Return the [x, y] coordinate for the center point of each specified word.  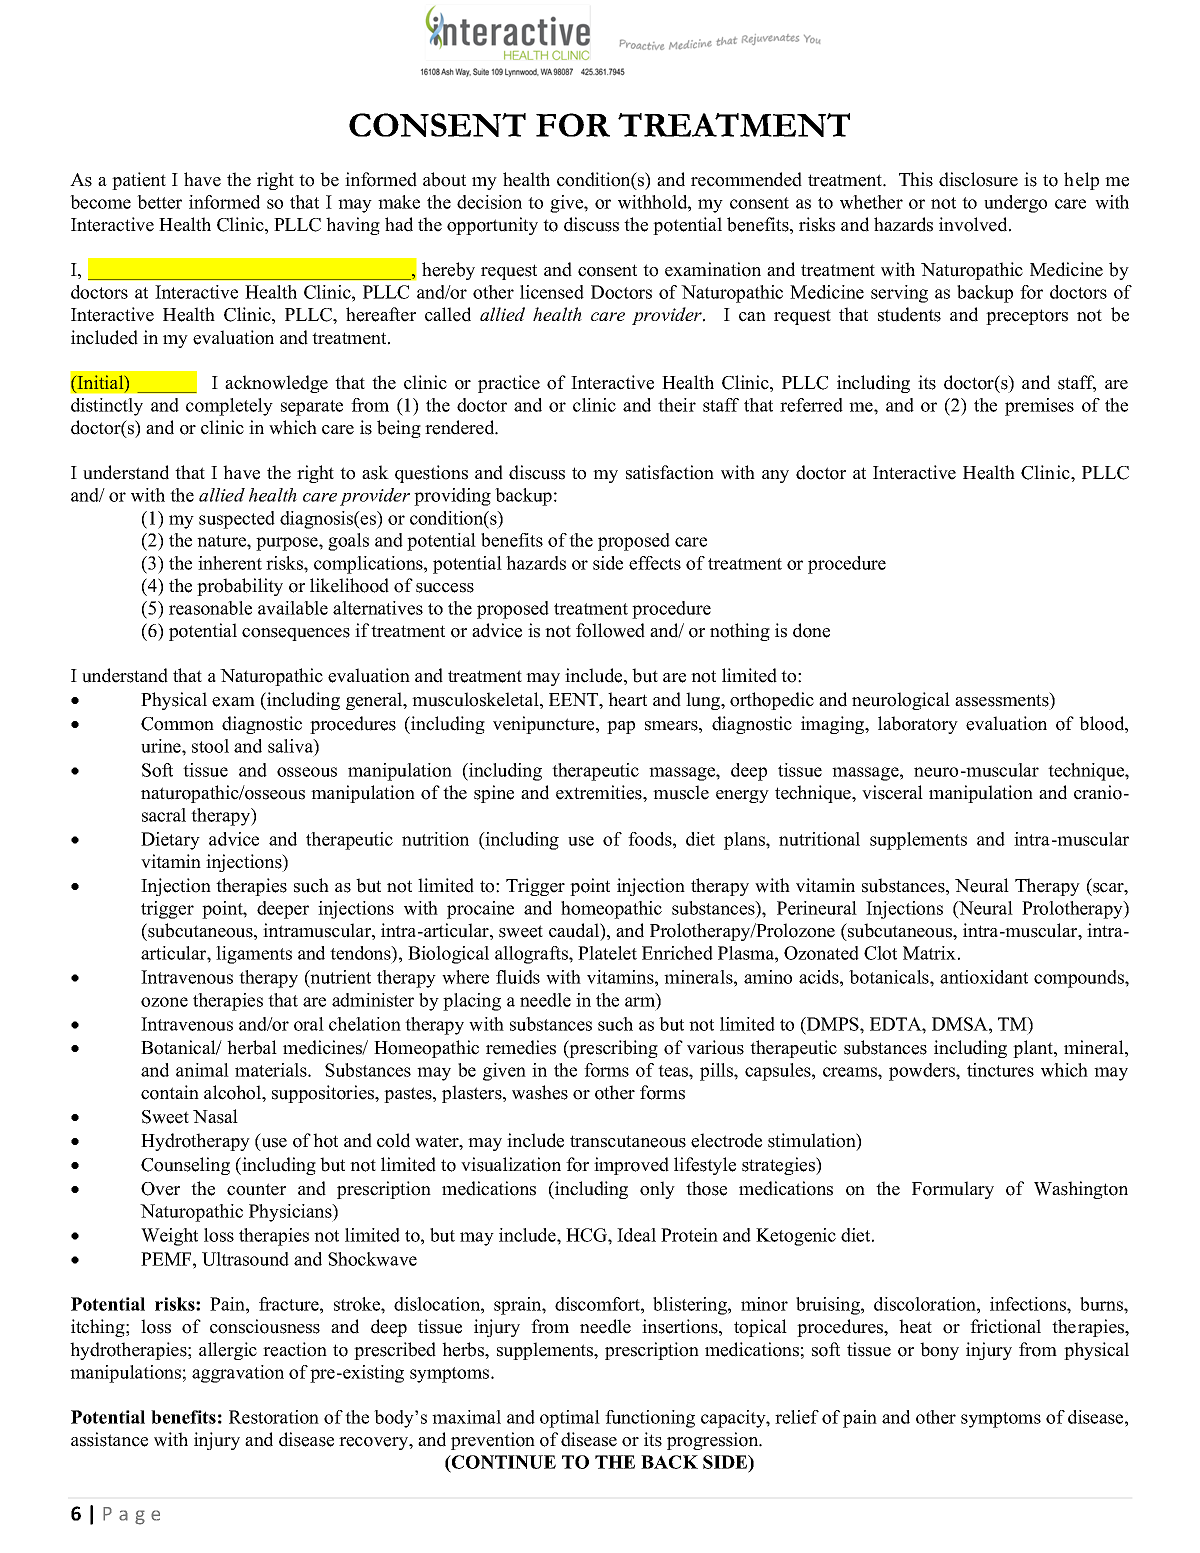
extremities [600, 792]
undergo [1015, 204]
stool [210, 746]
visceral [892, 792]
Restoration [274, 1417]
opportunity [492, 226]
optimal [570, 1419]
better [159, 202]
